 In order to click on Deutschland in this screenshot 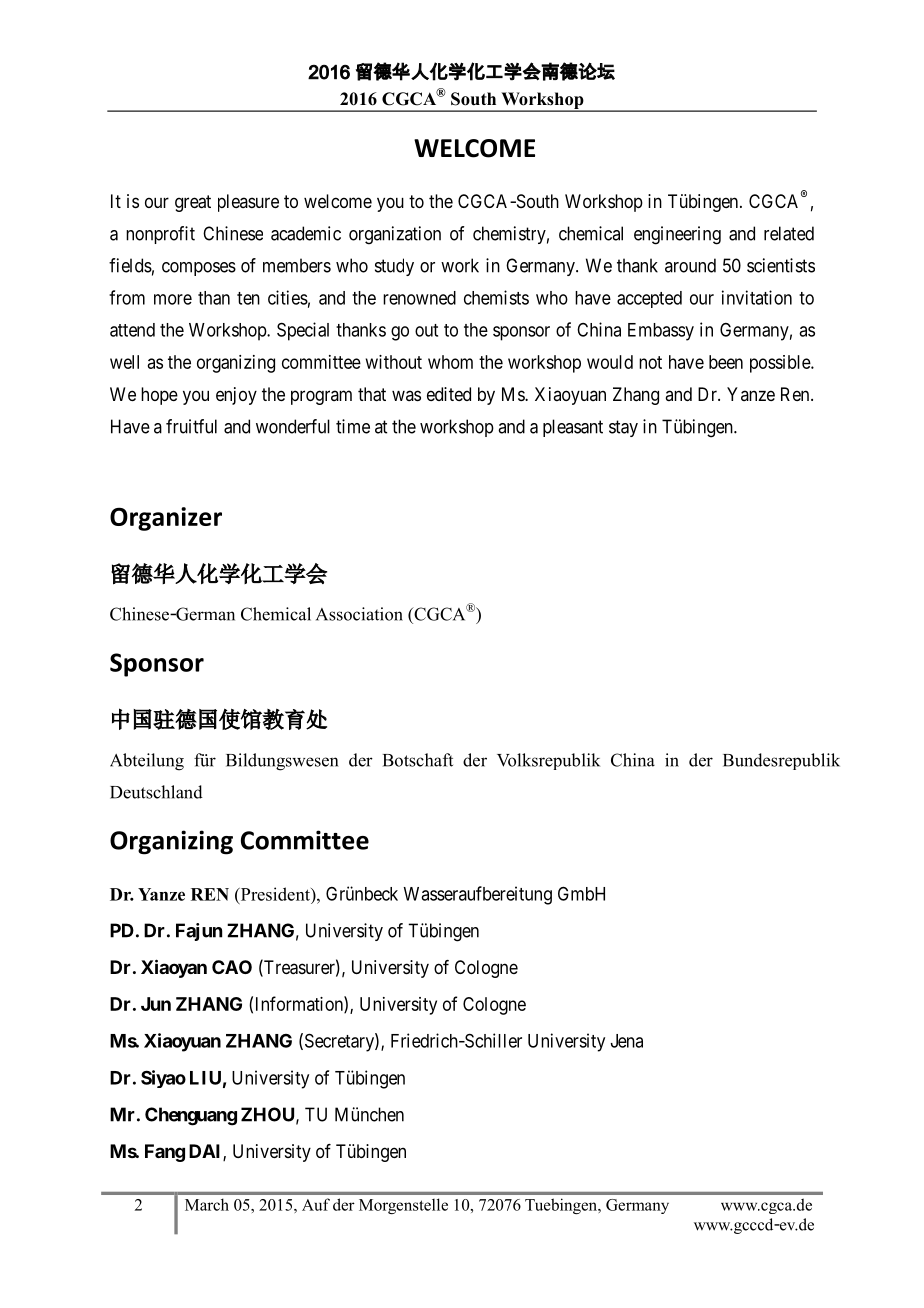, I will do `click(156, 792)`.
